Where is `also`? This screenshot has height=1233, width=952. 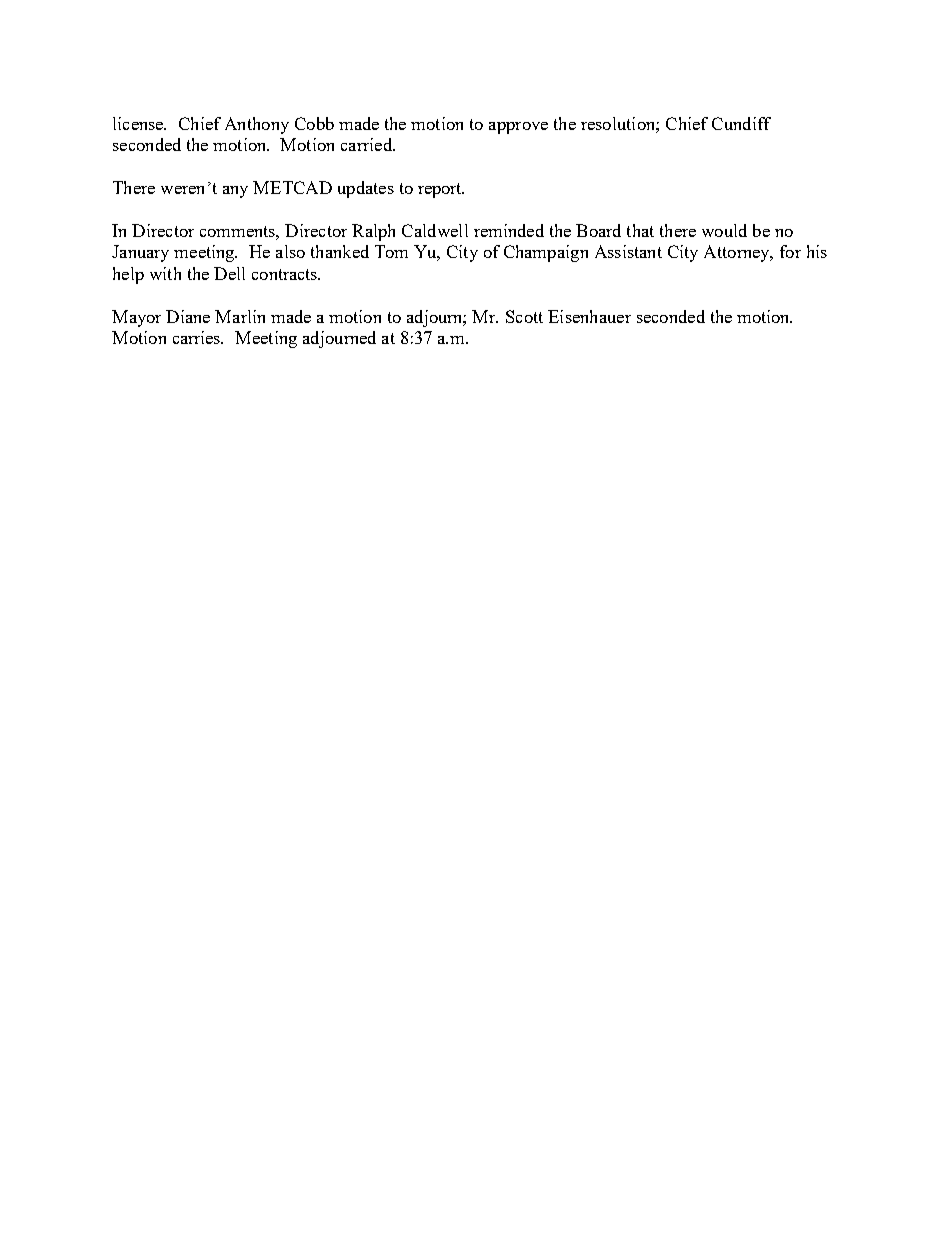 also is located at coordinates (290, 251).
